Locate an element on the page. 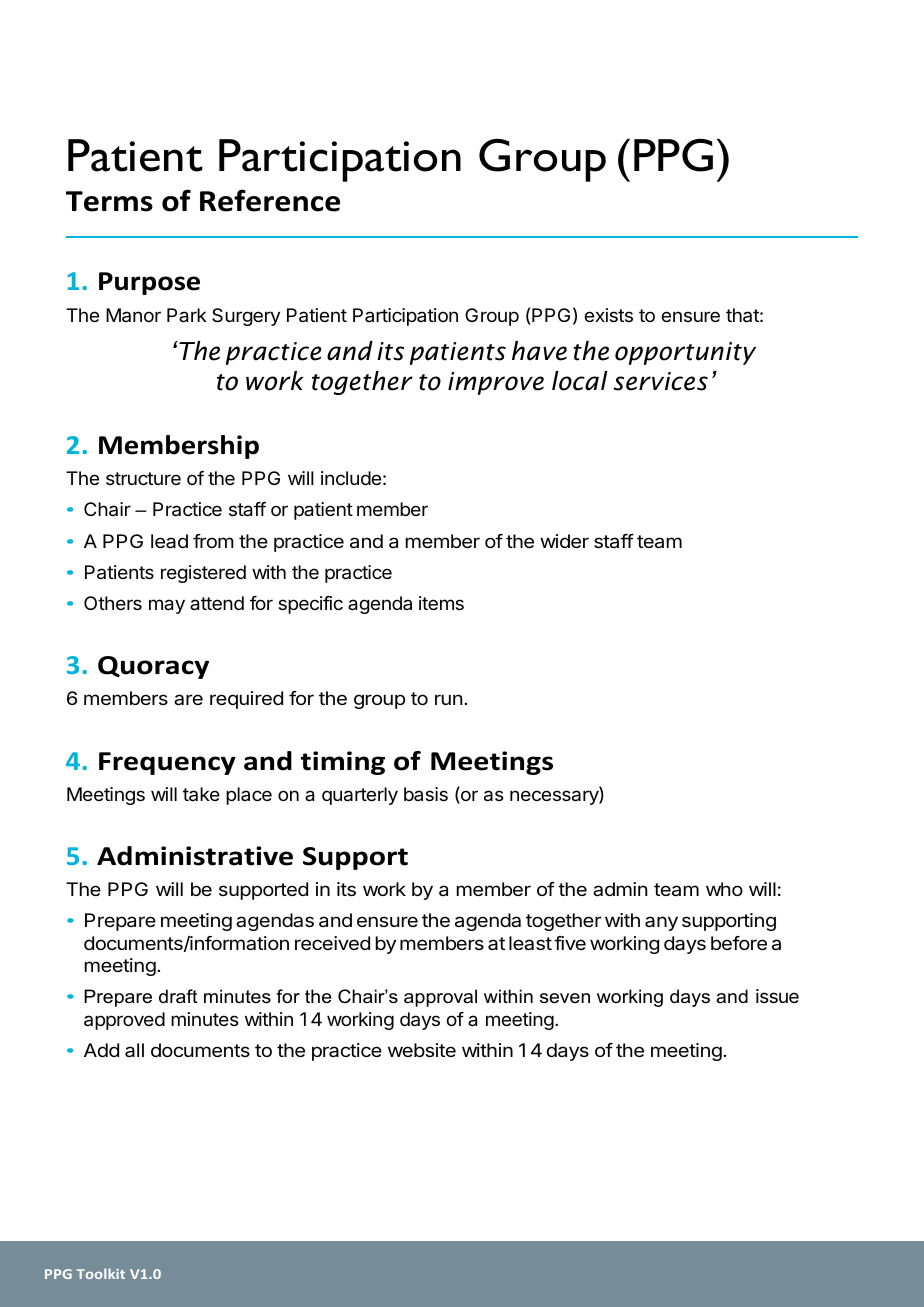  exists is located at coordinates (609, 315).
